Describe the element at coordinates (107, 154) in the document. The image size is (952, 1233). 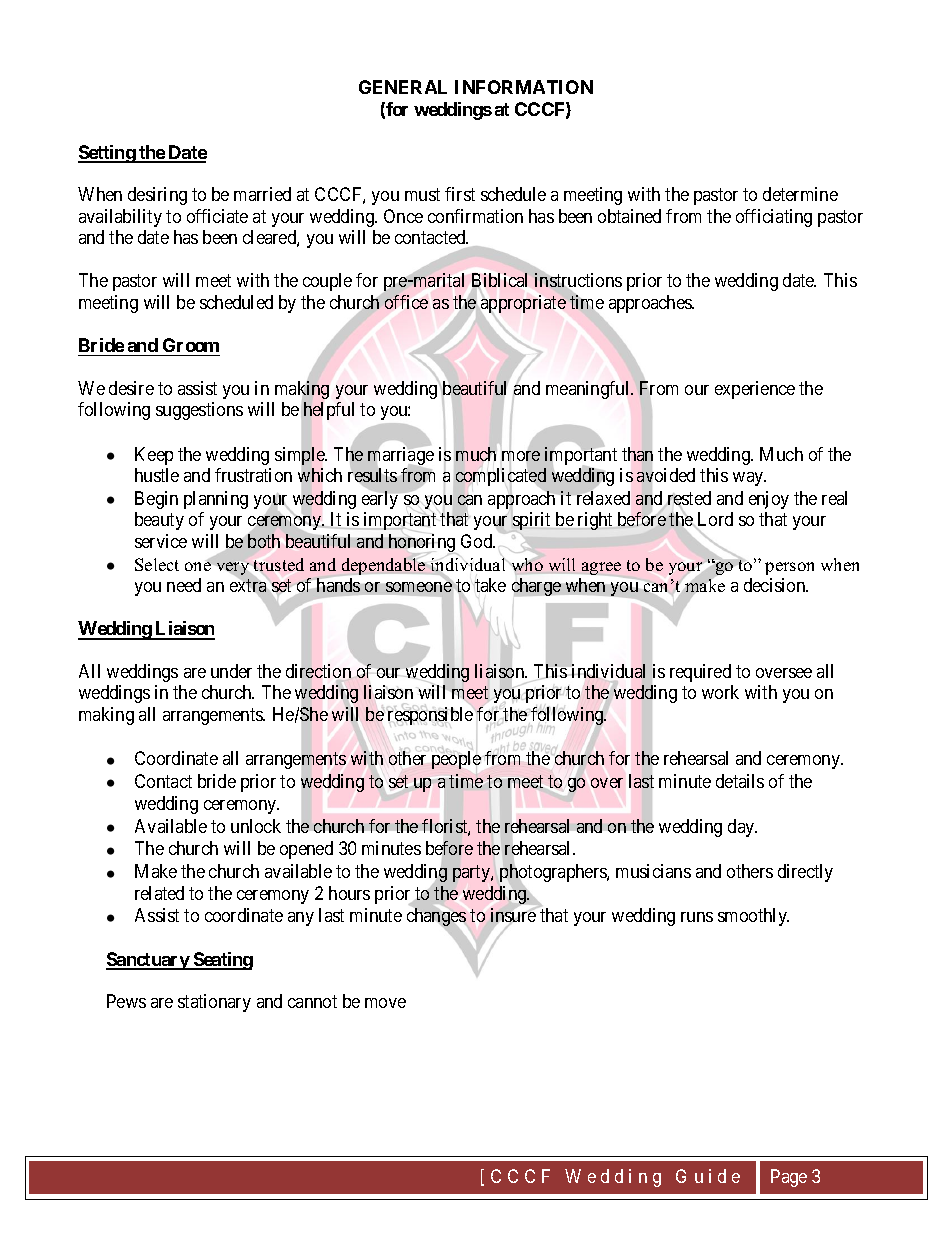
I see `Setting` at that location.
